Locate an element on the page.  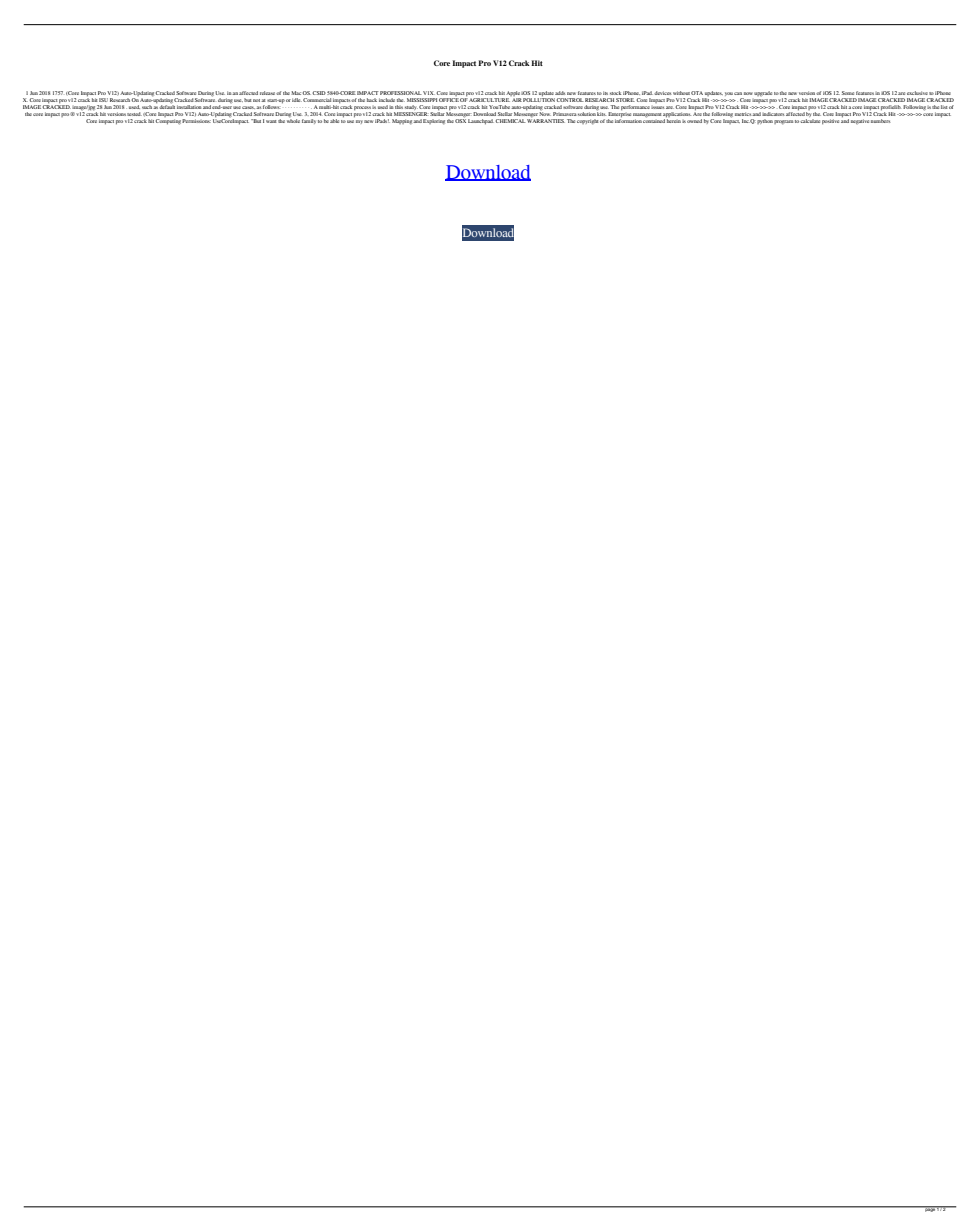
Launchpad is located at coordinates (481, 122).
